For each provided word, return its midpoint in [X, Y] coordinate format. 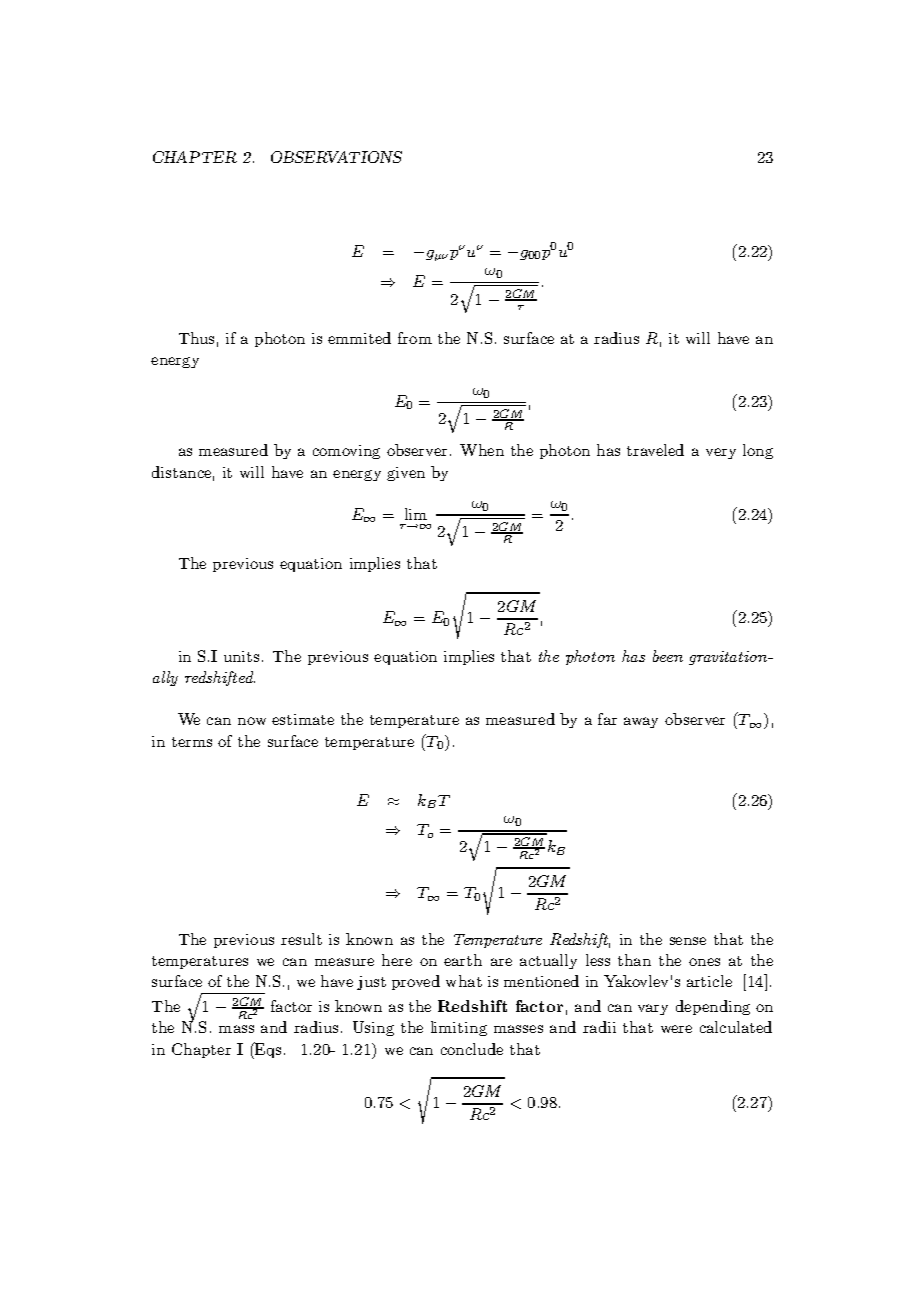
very [721, 453]
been [668, 656]
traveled [655, 450]
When [482, 450]
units [241, 656]
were [676, 1029]
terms [192, 742]
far [607, 719]
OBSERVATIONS [336, 157]
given [406, 474]
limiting [459, 1028]
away [641, 722]
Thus [196, 338]
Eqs [267, 1050]
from [415, 338]
